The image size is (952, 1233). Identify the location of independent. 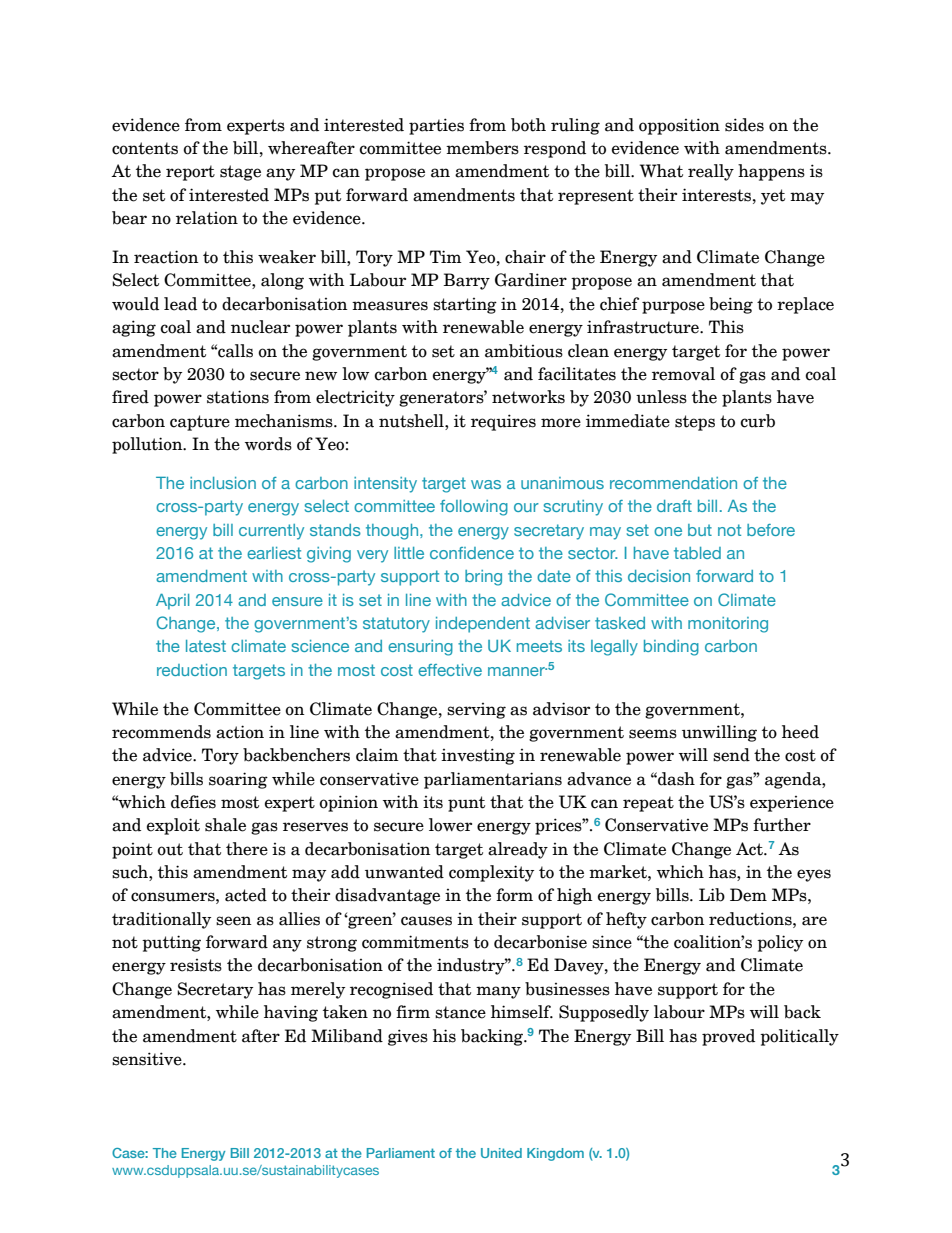
(483, 625).
